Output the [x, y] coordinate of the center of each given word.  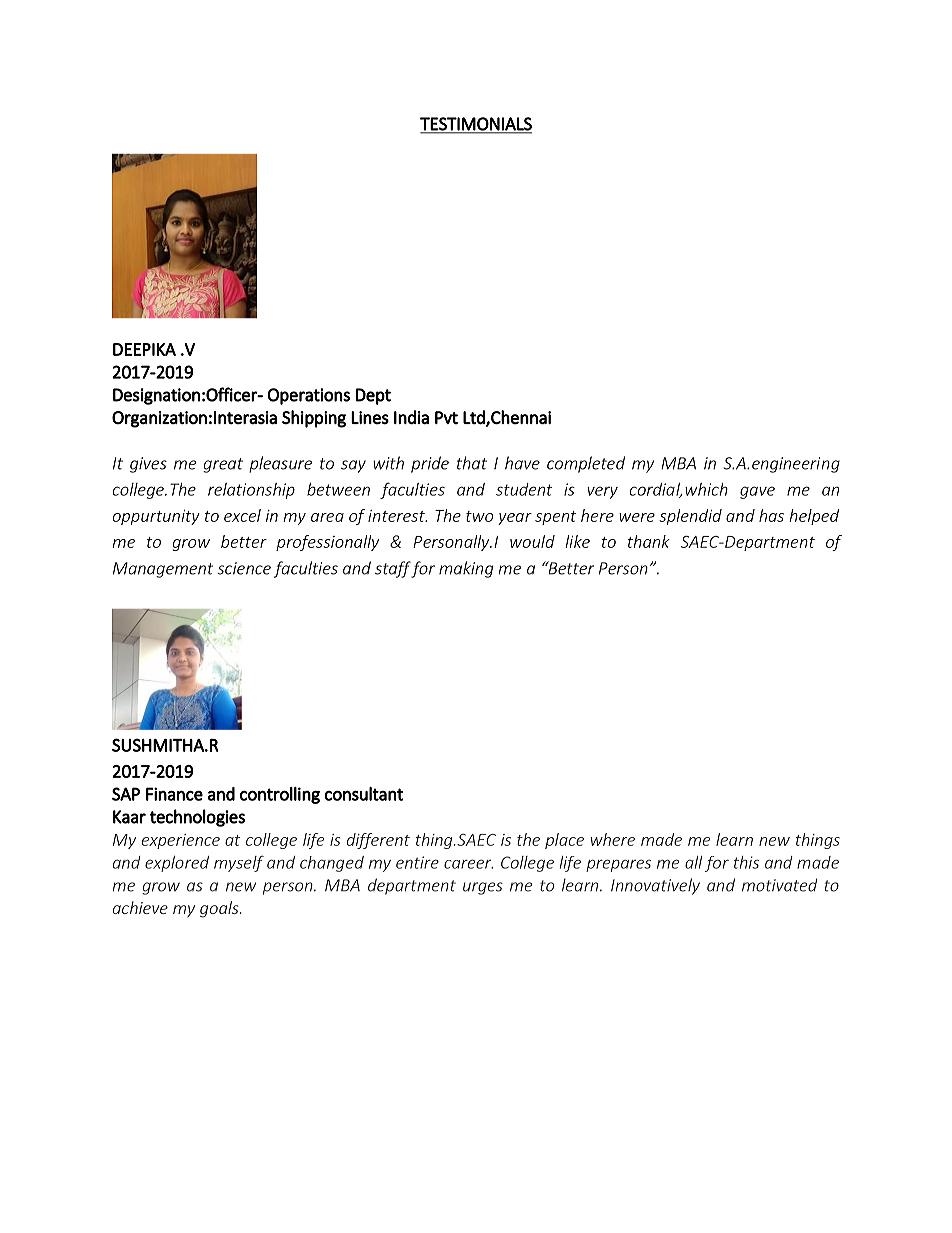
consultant [363, 794]
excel [242, 515]
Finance [174, 794]
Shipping [314, 419]
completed [586, 464]
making [466, 569]
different [378, 841]
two [479, 516]
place [564, 841]
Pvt [446, 417]
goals [220, 909]
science [244, 568]
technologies [197, 818]
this [746, 862]
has [771, 515]
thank [649, 541]
